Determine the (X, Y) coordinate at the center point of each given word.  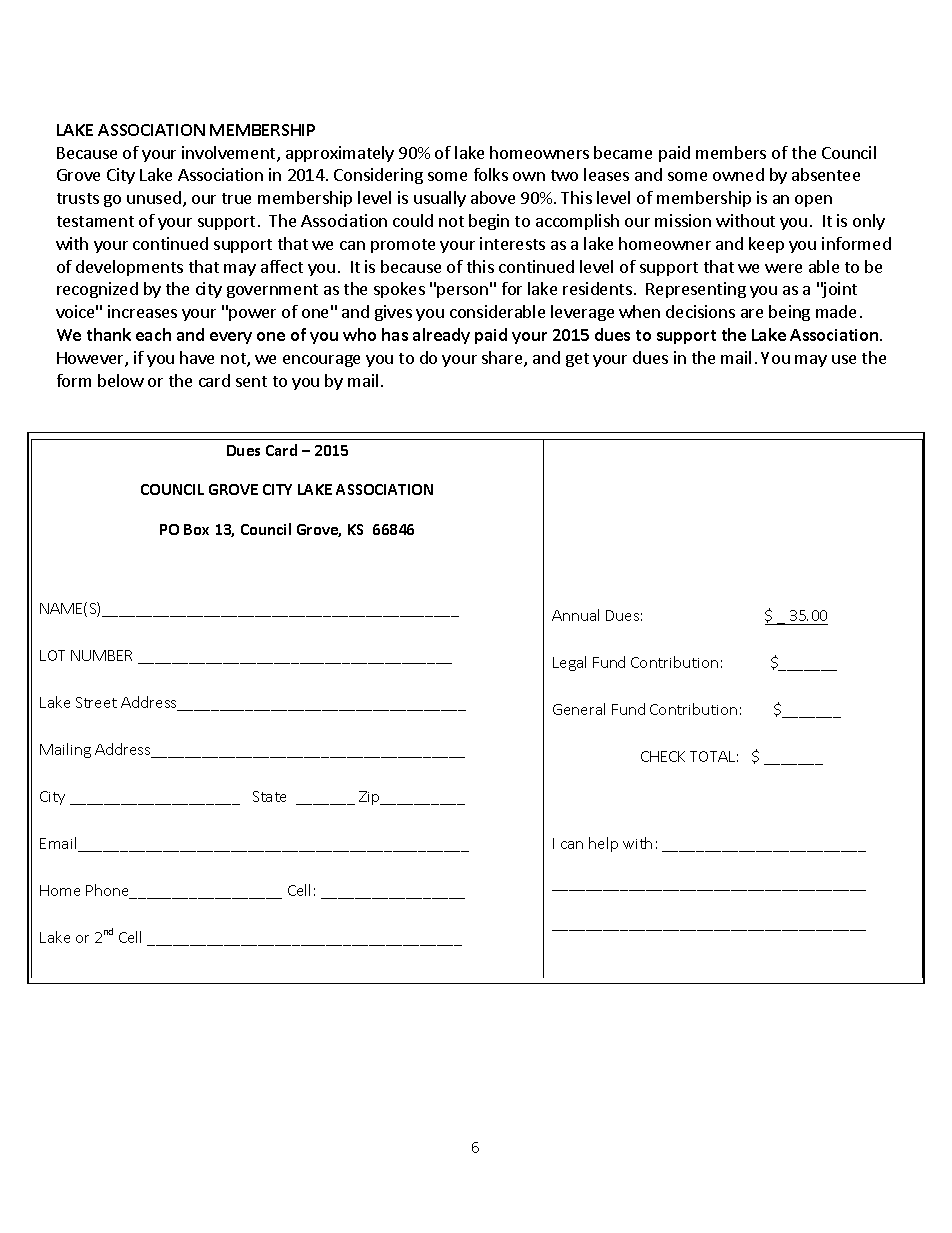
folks (491, 174)
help (603, 844)
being (789, 313)
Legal (569, 663)
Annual (575, 615)
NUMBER (101, 655)
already (441, 336)
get (577, 360)
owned (738, 174)
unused (154, 197)
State (269, 796)
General (579, 709)
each (153, 334)
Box (196, 529)
